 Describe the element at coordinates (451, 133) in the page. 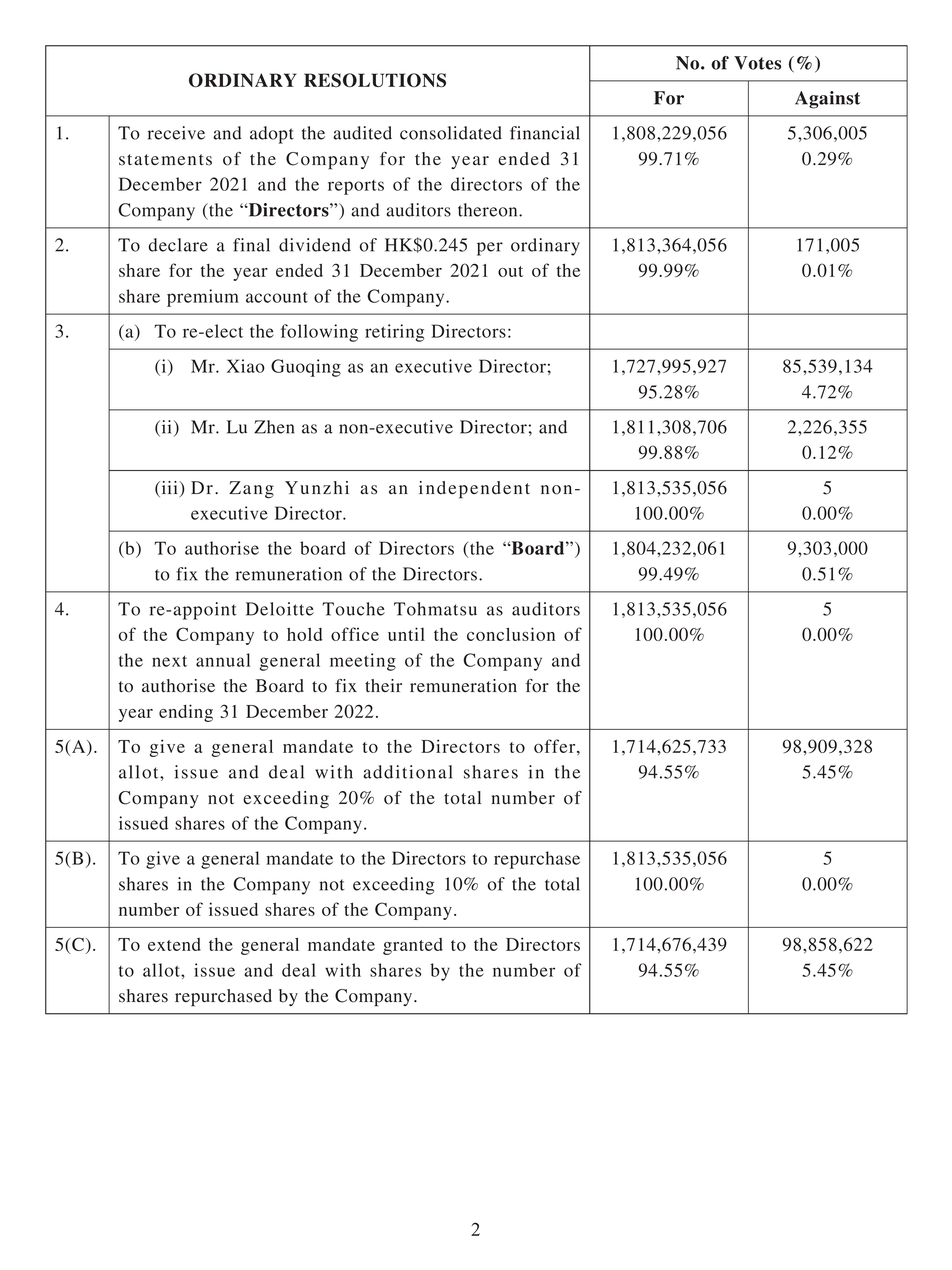

I see `consolidated` at that location.
